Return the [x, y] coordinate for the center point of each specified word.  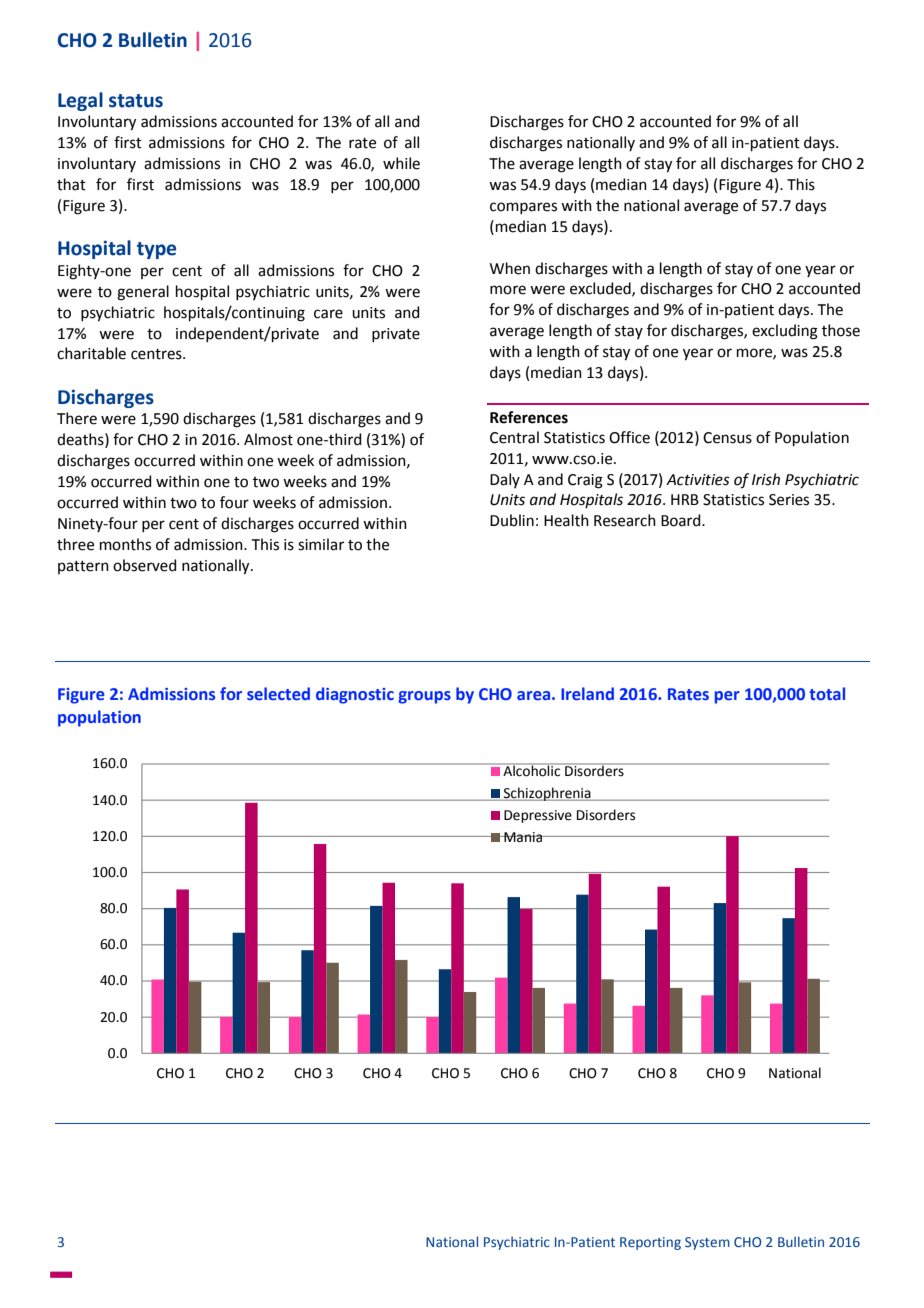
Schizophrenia [547, 794]
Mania [523, 837]
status [136, 101]
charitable [91, 353]
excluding [785, 332]
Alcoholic [532, 770]
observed [145, 565]
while [401, 163]
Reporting [650, 1243]
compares [523, 208]
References [529, 417]
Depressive [538, 816]
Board [682, 520]
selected [278, 693]
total [827, 693]
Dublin [512, 520]
